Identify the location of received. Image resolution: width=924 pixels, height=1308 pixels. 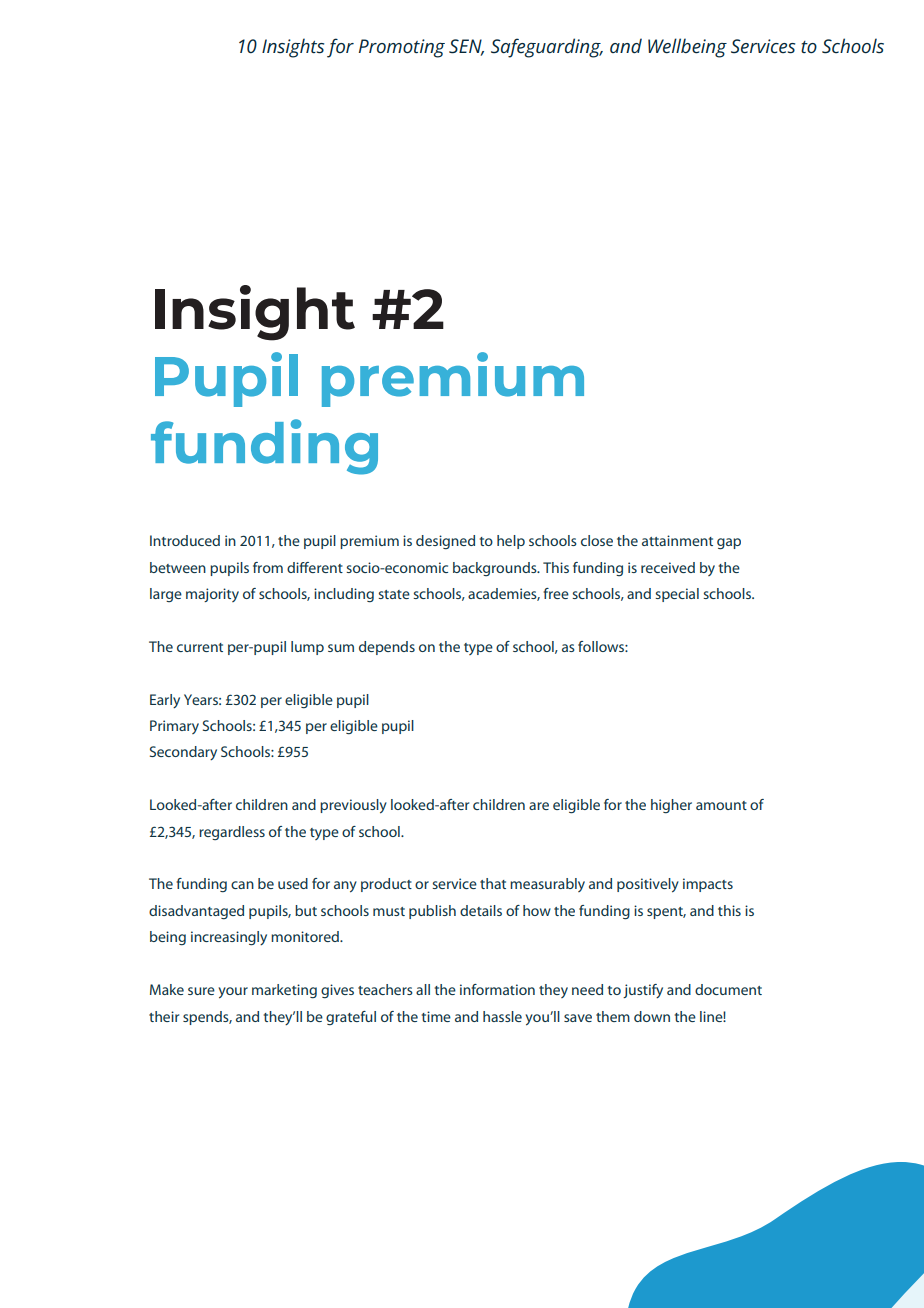
(668, 567).
